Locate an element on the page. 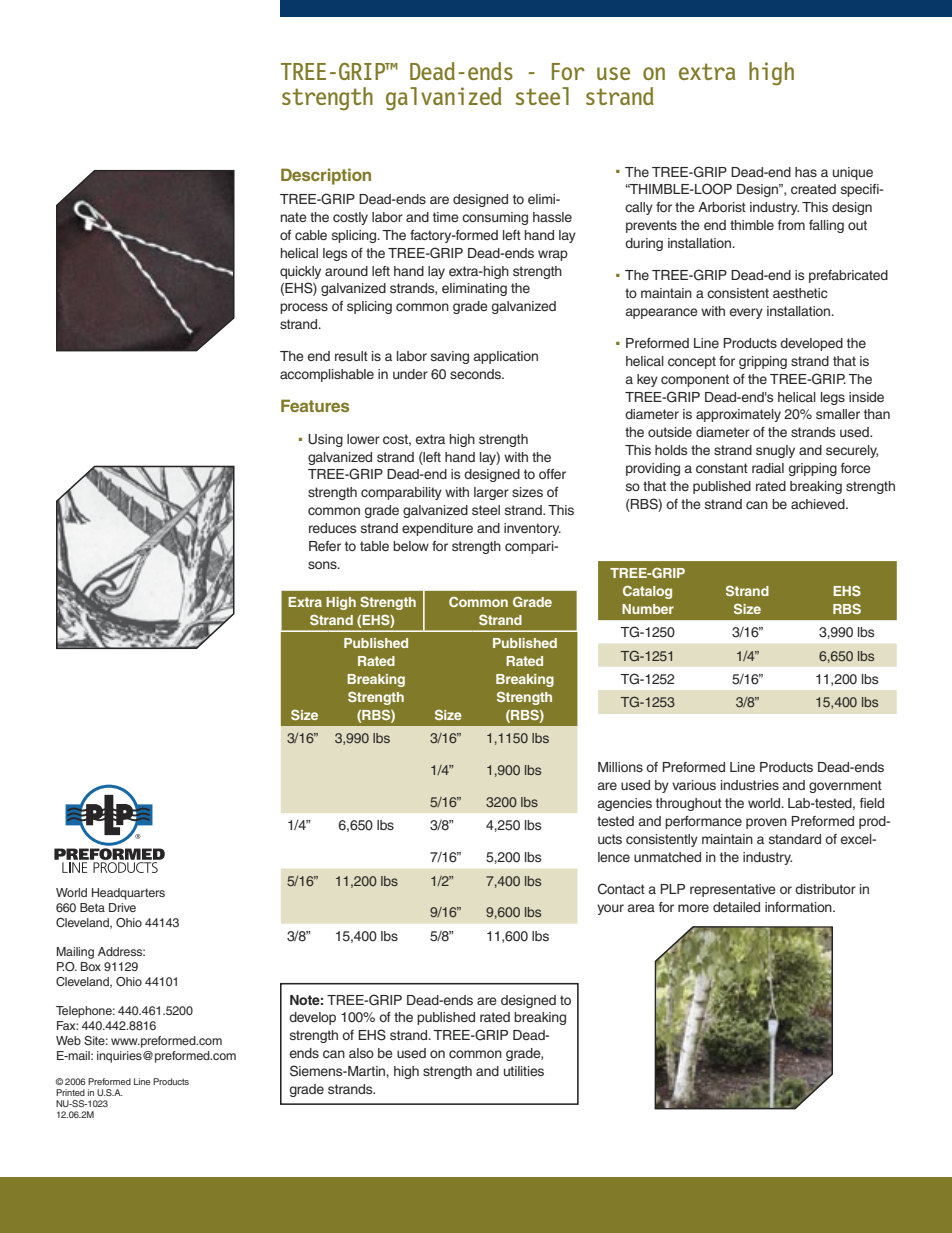 The image size is (952, 1233). cable is located at coordinates (311, 235).
